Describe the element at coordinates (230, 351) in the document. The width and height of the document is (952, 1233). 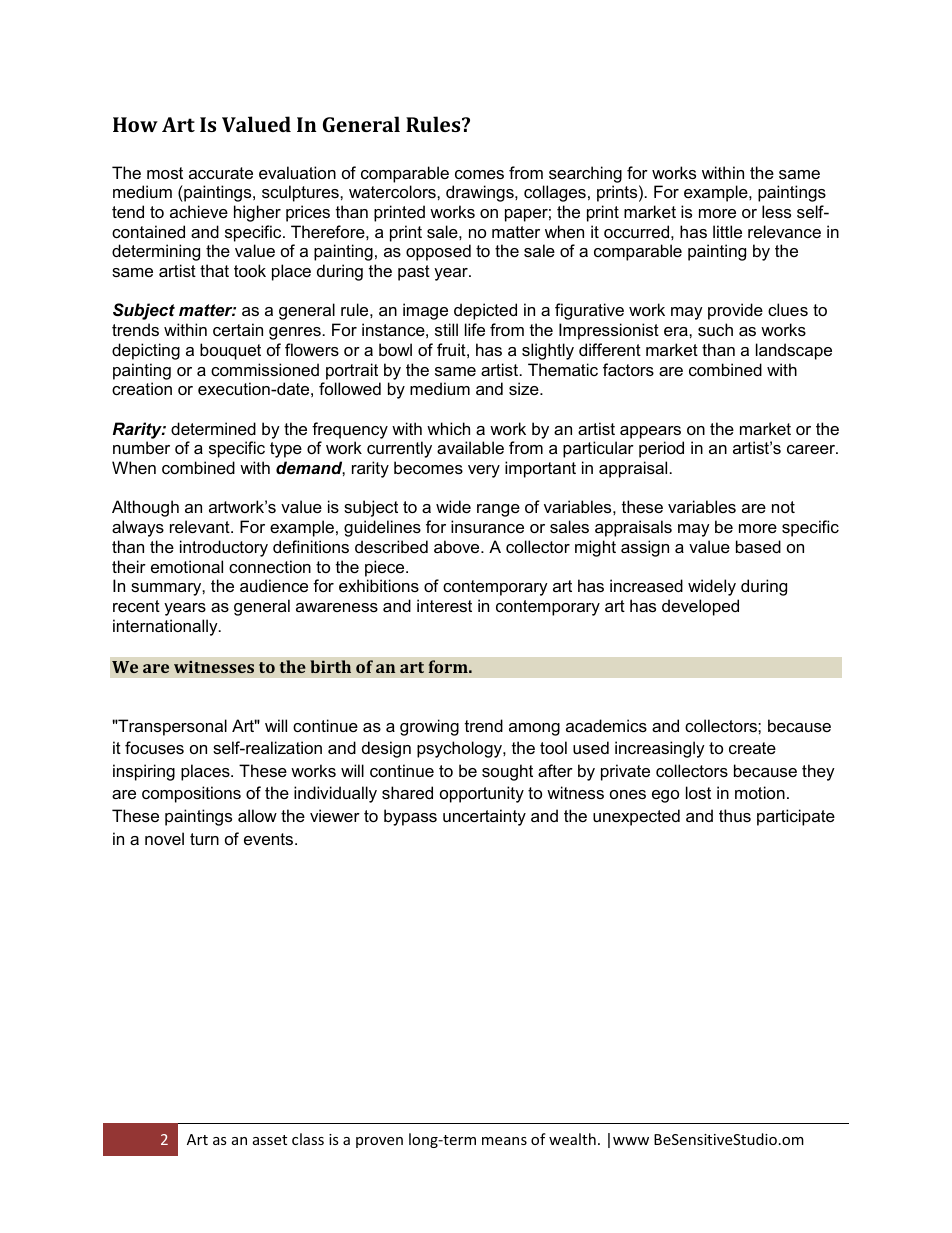
I see `bouquet` at that location.
